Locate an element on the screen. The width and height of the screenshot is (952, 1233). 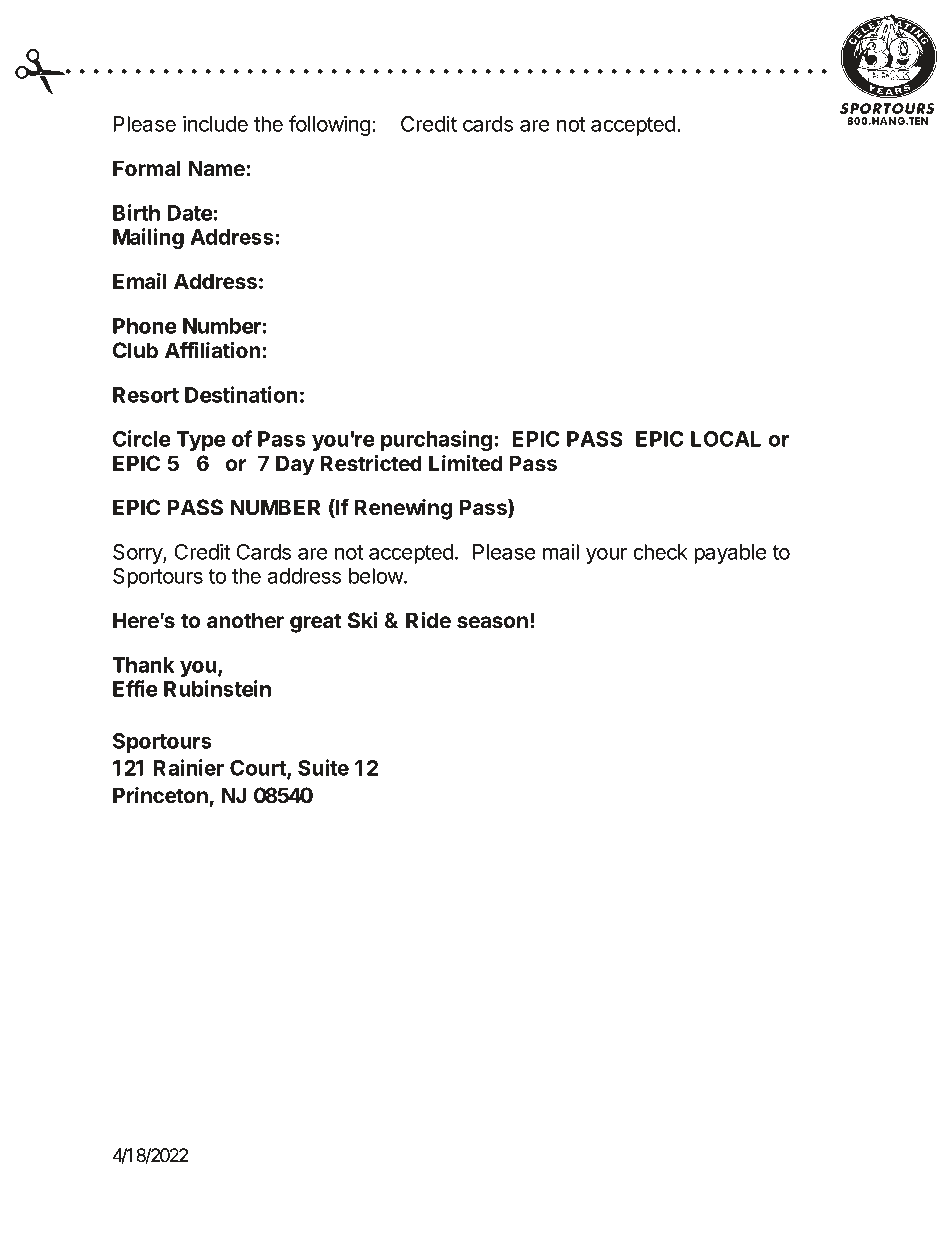
season is located at coordinates (492, 622).
